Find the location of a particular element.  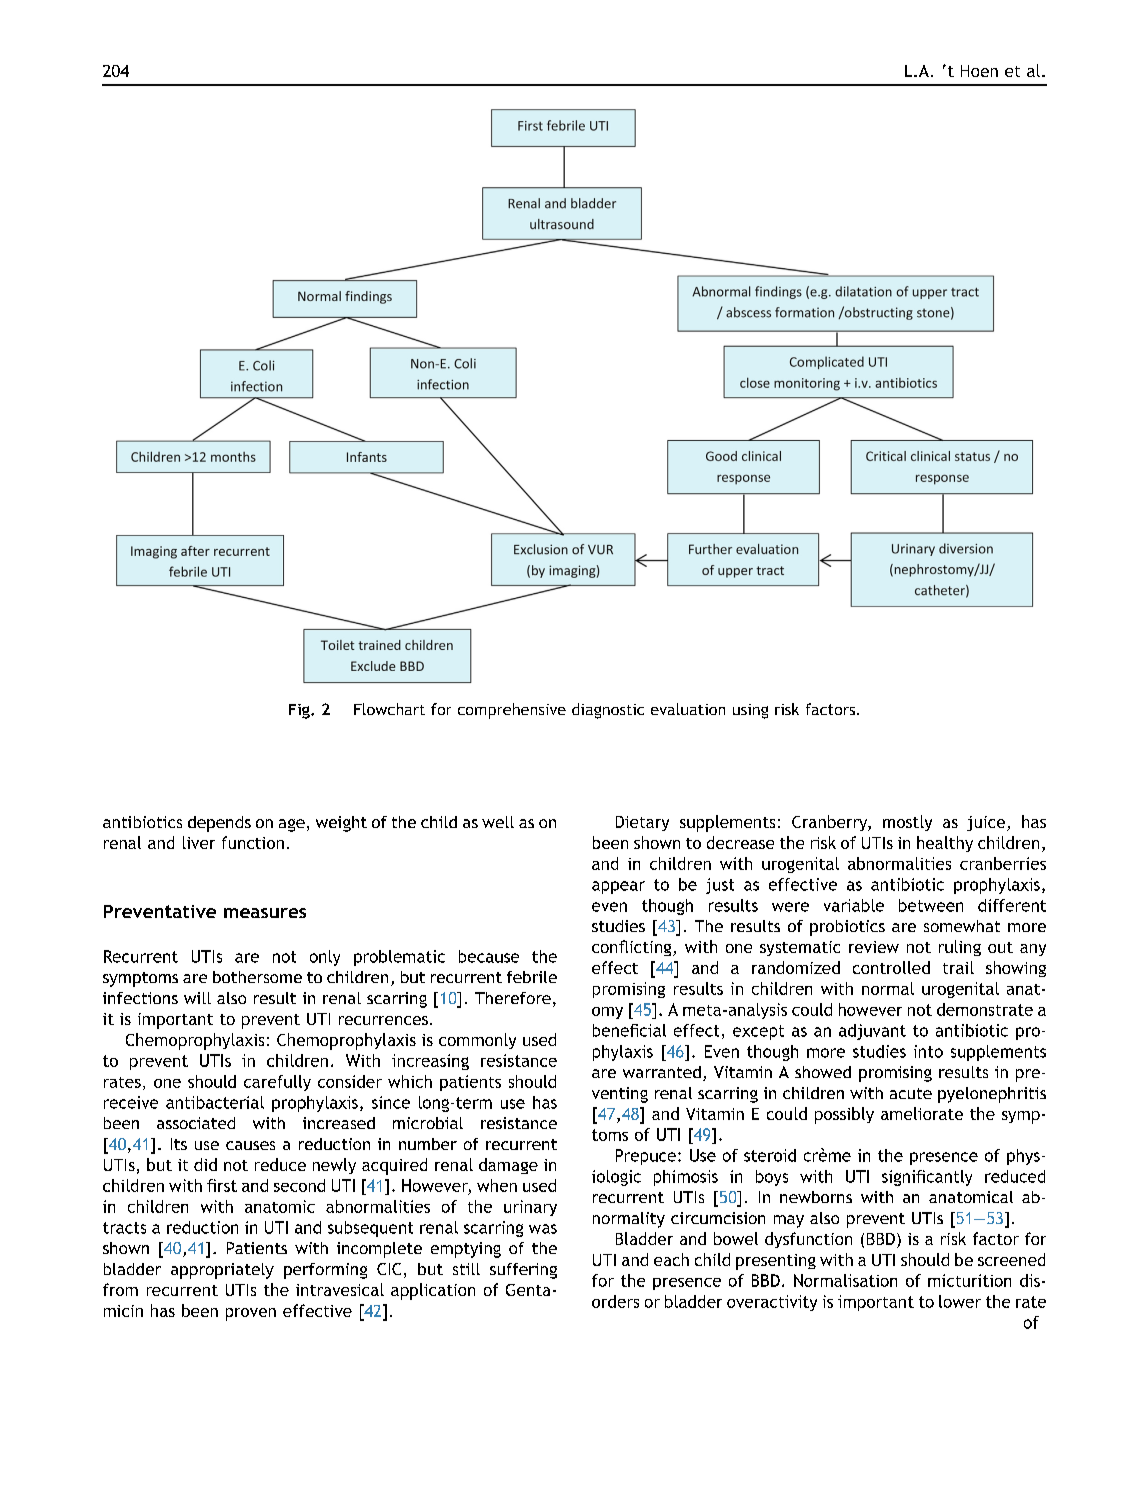

antibacterial is located at coordinates (215, 1102).
